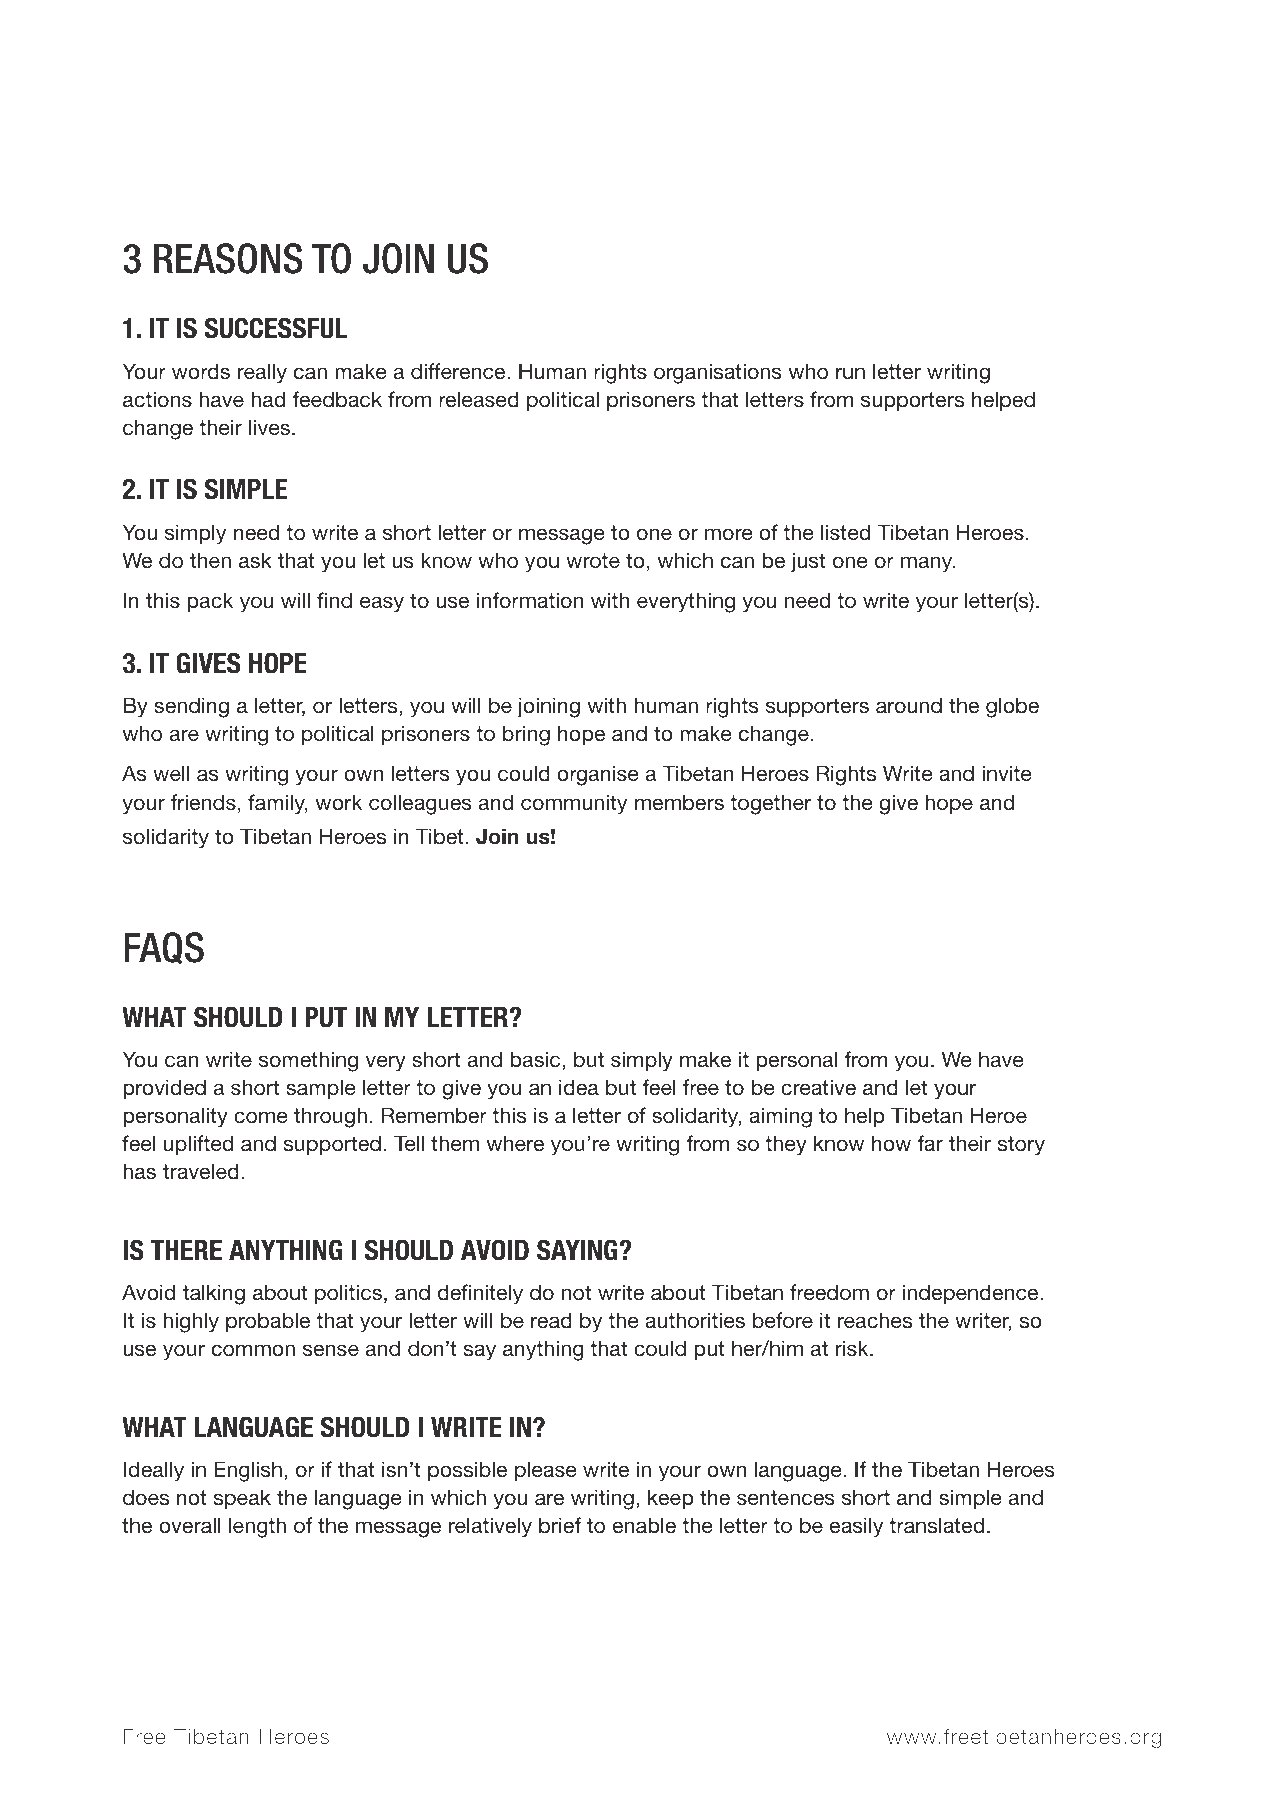  I want to click on bring, so click(526, 735).
